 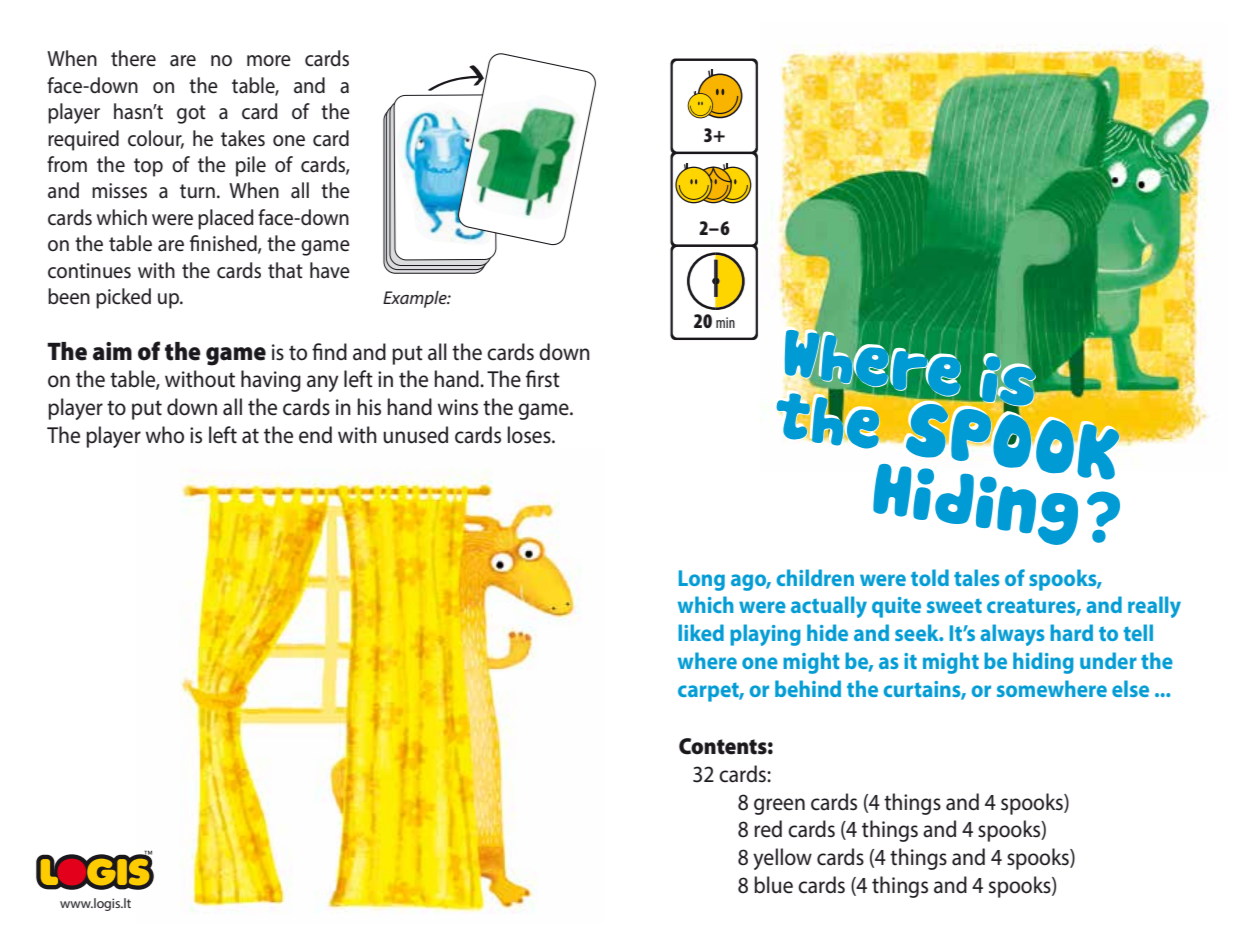 What do you see at coordinates (782, 859) in the screenshot?
I see `yellow` at bounding box center [782, 859].
